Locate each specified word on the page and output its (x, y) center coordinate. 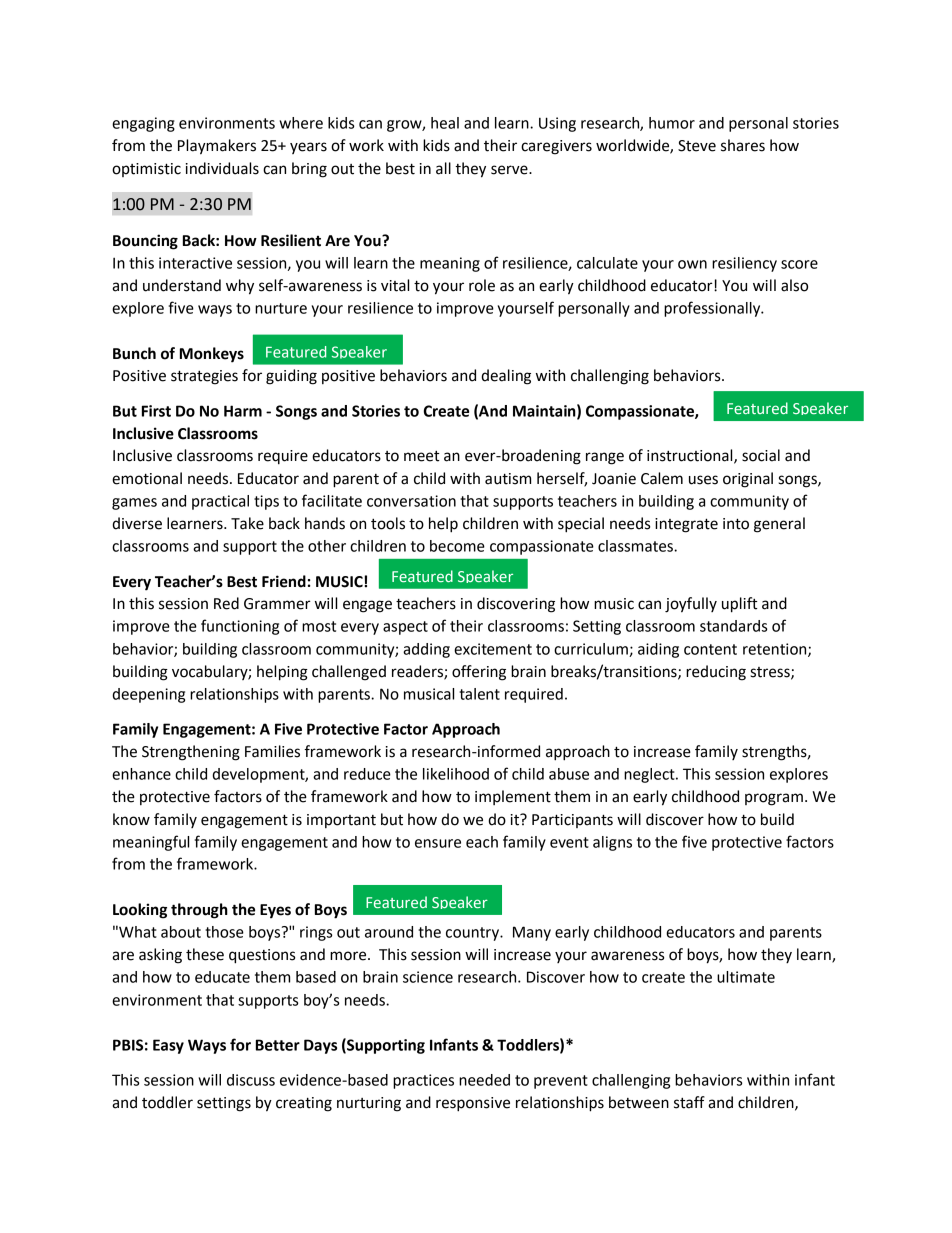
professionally (713, 309)
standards (733, 626)
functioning (240, 627)
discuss (251, 1080)
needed (484, 1080)
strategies (204, 377)
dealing (506, 377)
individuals (222, 168)
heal (445, 123)
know (131, 819)
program (774, 799)
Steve (697, 146)
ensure (438, 843)
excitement (493, 649)
